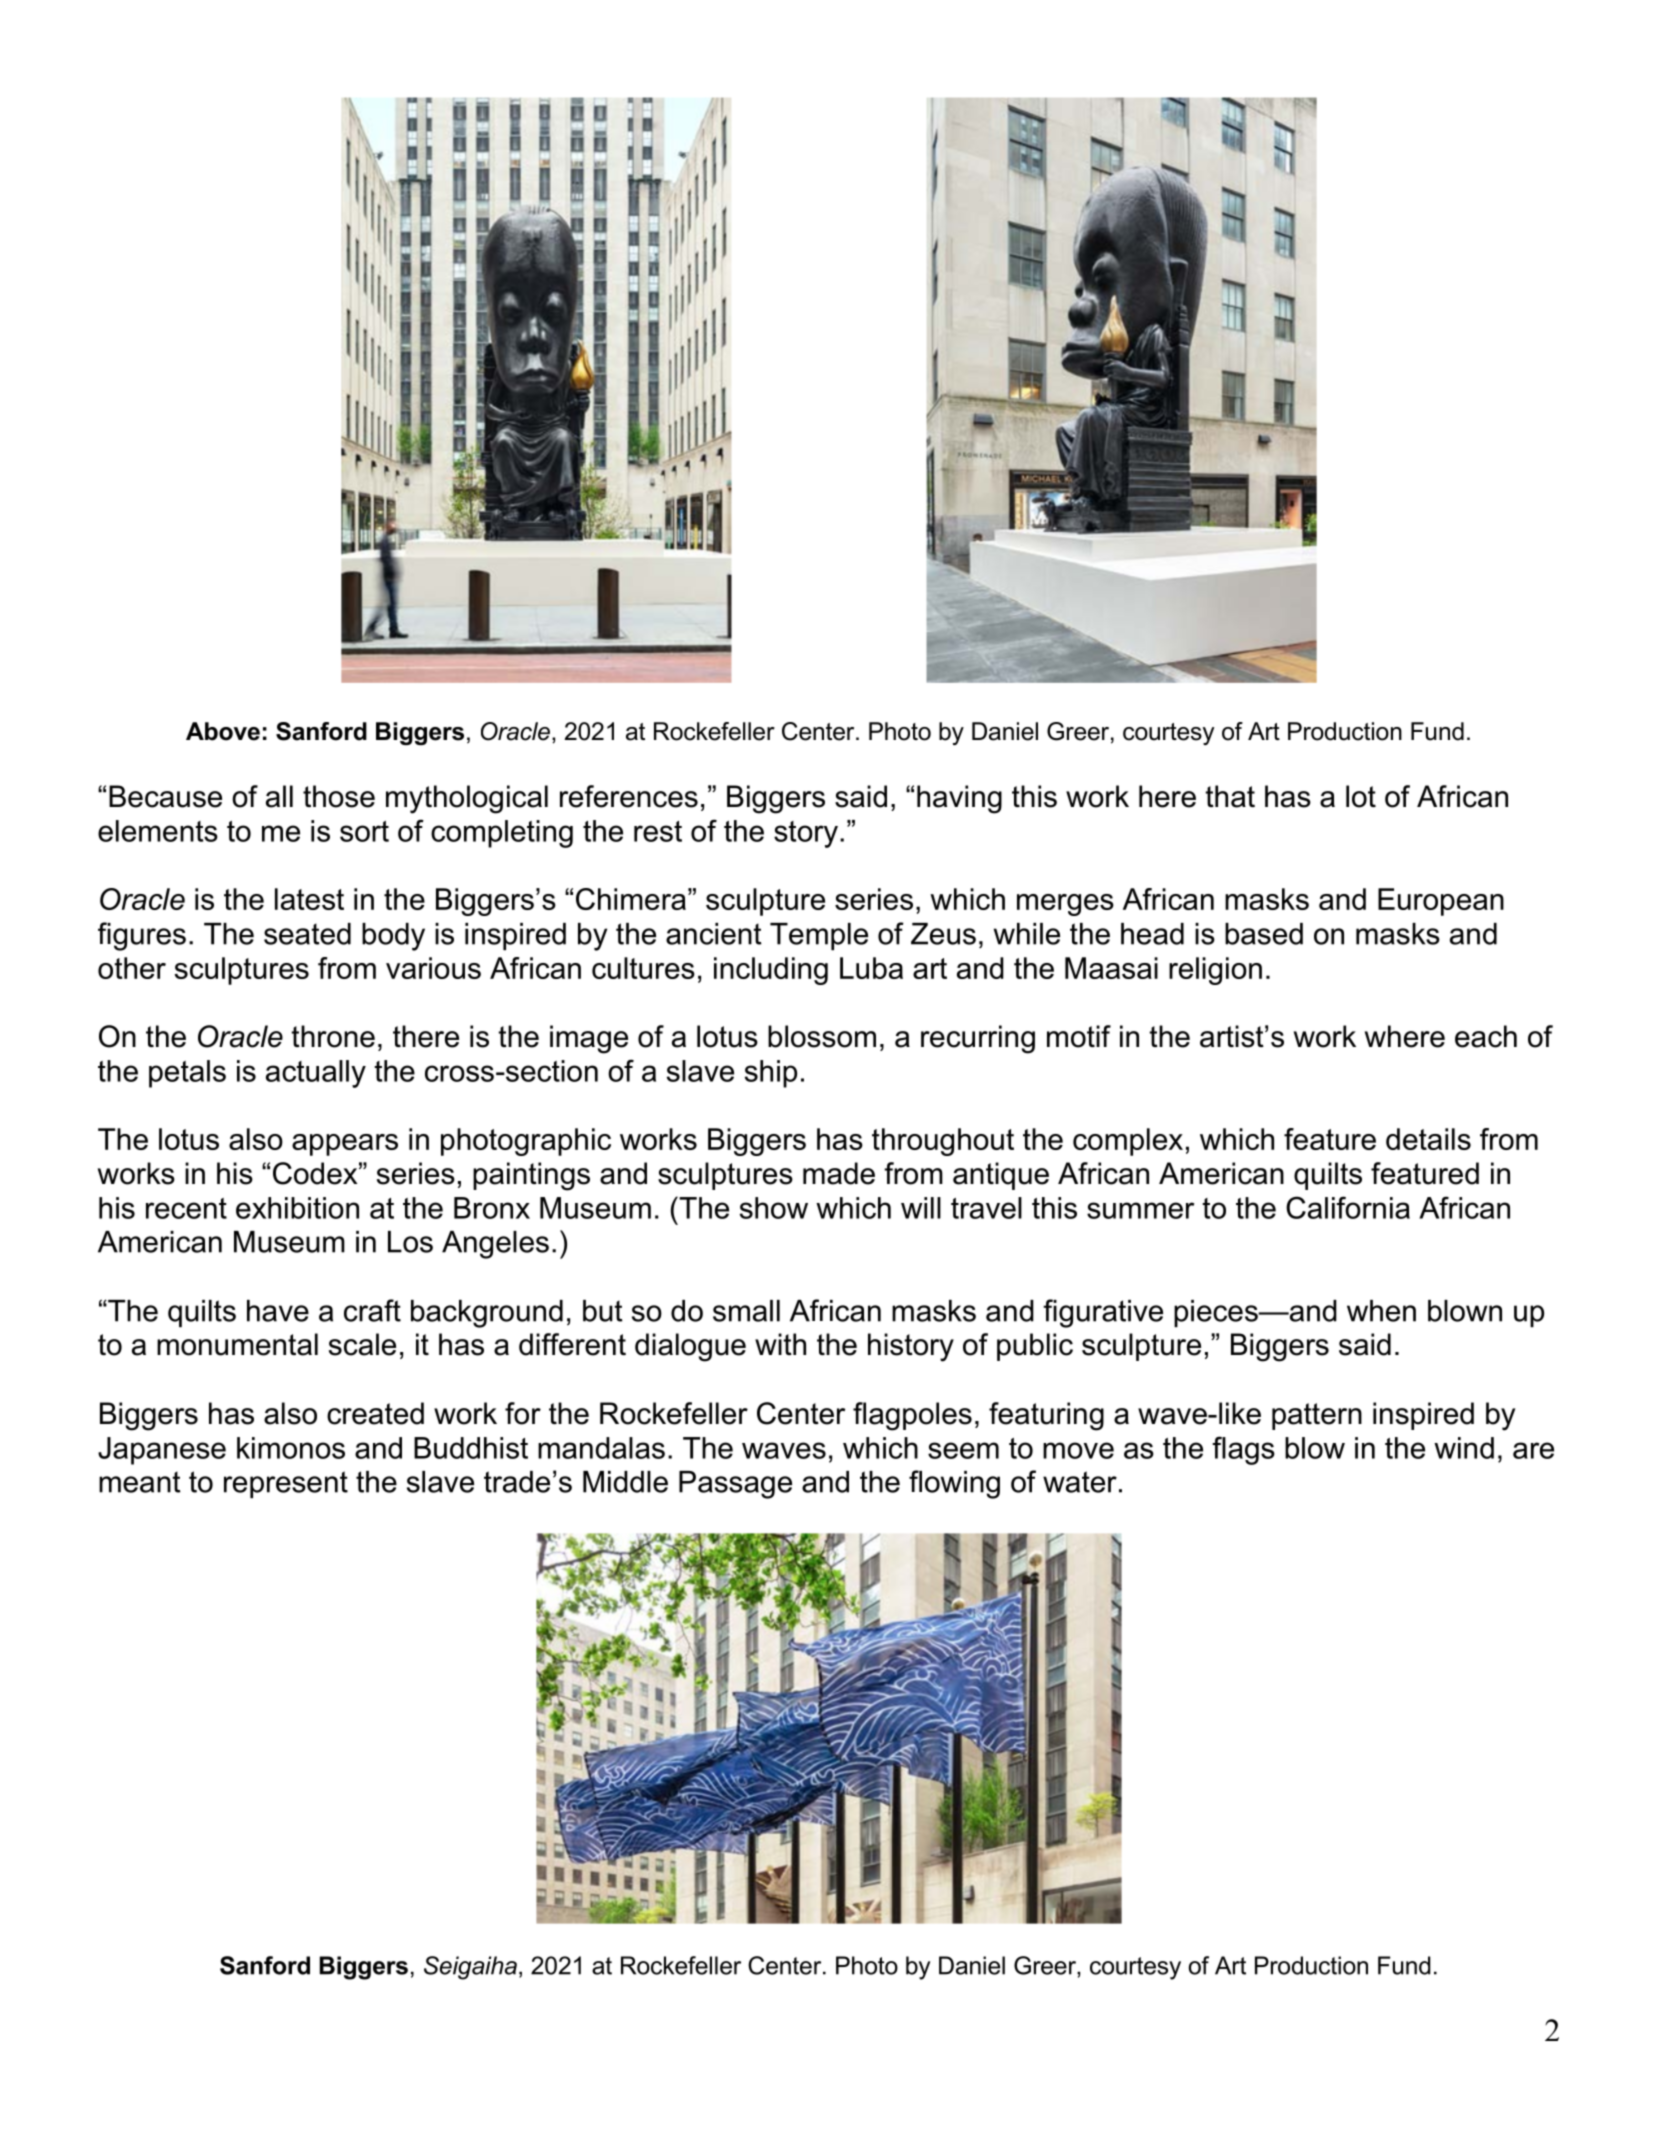  What do you see at coordinates (746, 1311) in the screenshot?
I see `small` at bounding box center [746, 1311].
